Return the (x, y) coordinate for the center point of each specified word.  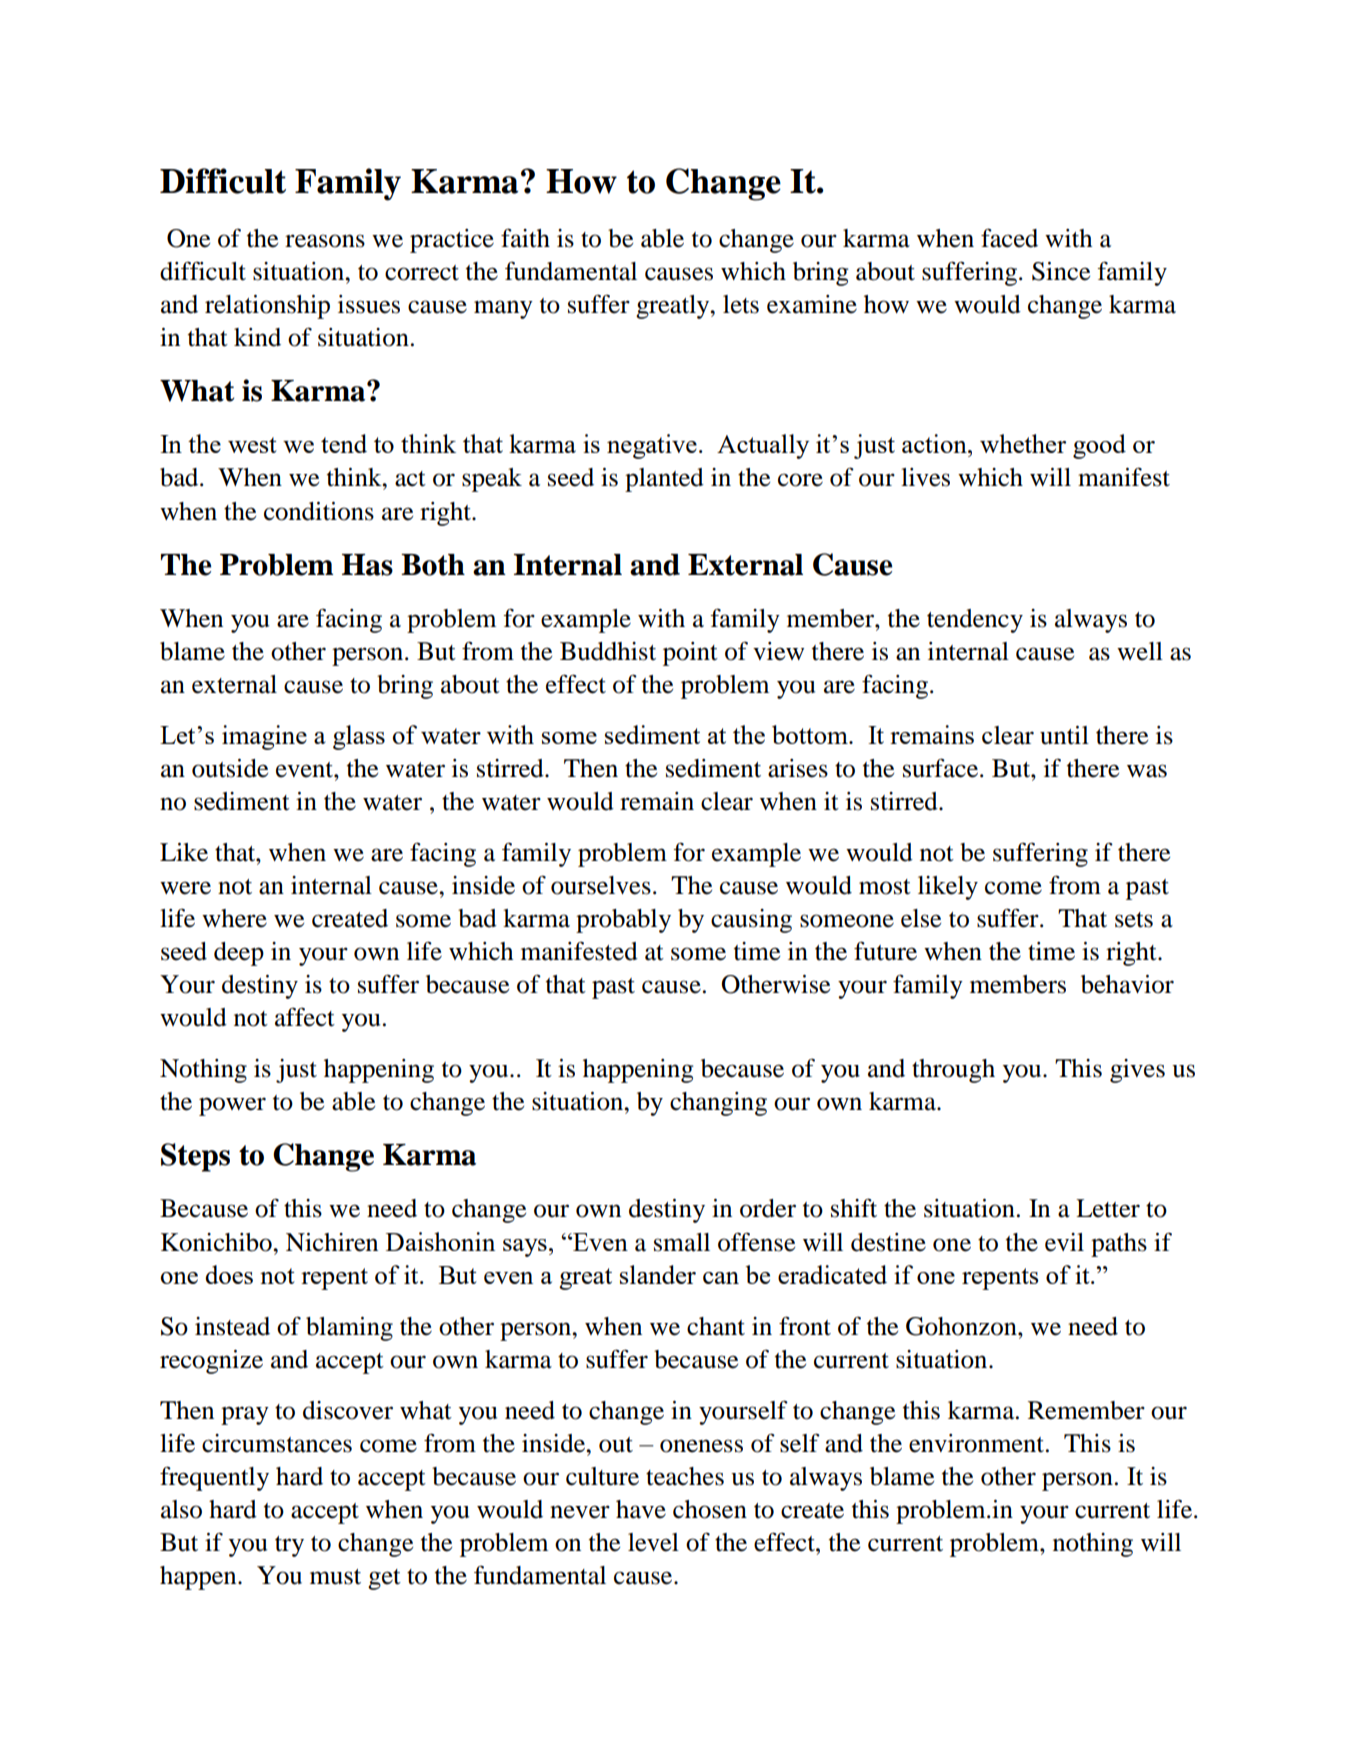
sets (1134, 920)
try (289, 1546)
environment (978, 1443)
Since (1061, 271)
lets (741, 304)
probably (623, 921)
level (653, 1542)
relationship (267, 307)
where (234, 918)
